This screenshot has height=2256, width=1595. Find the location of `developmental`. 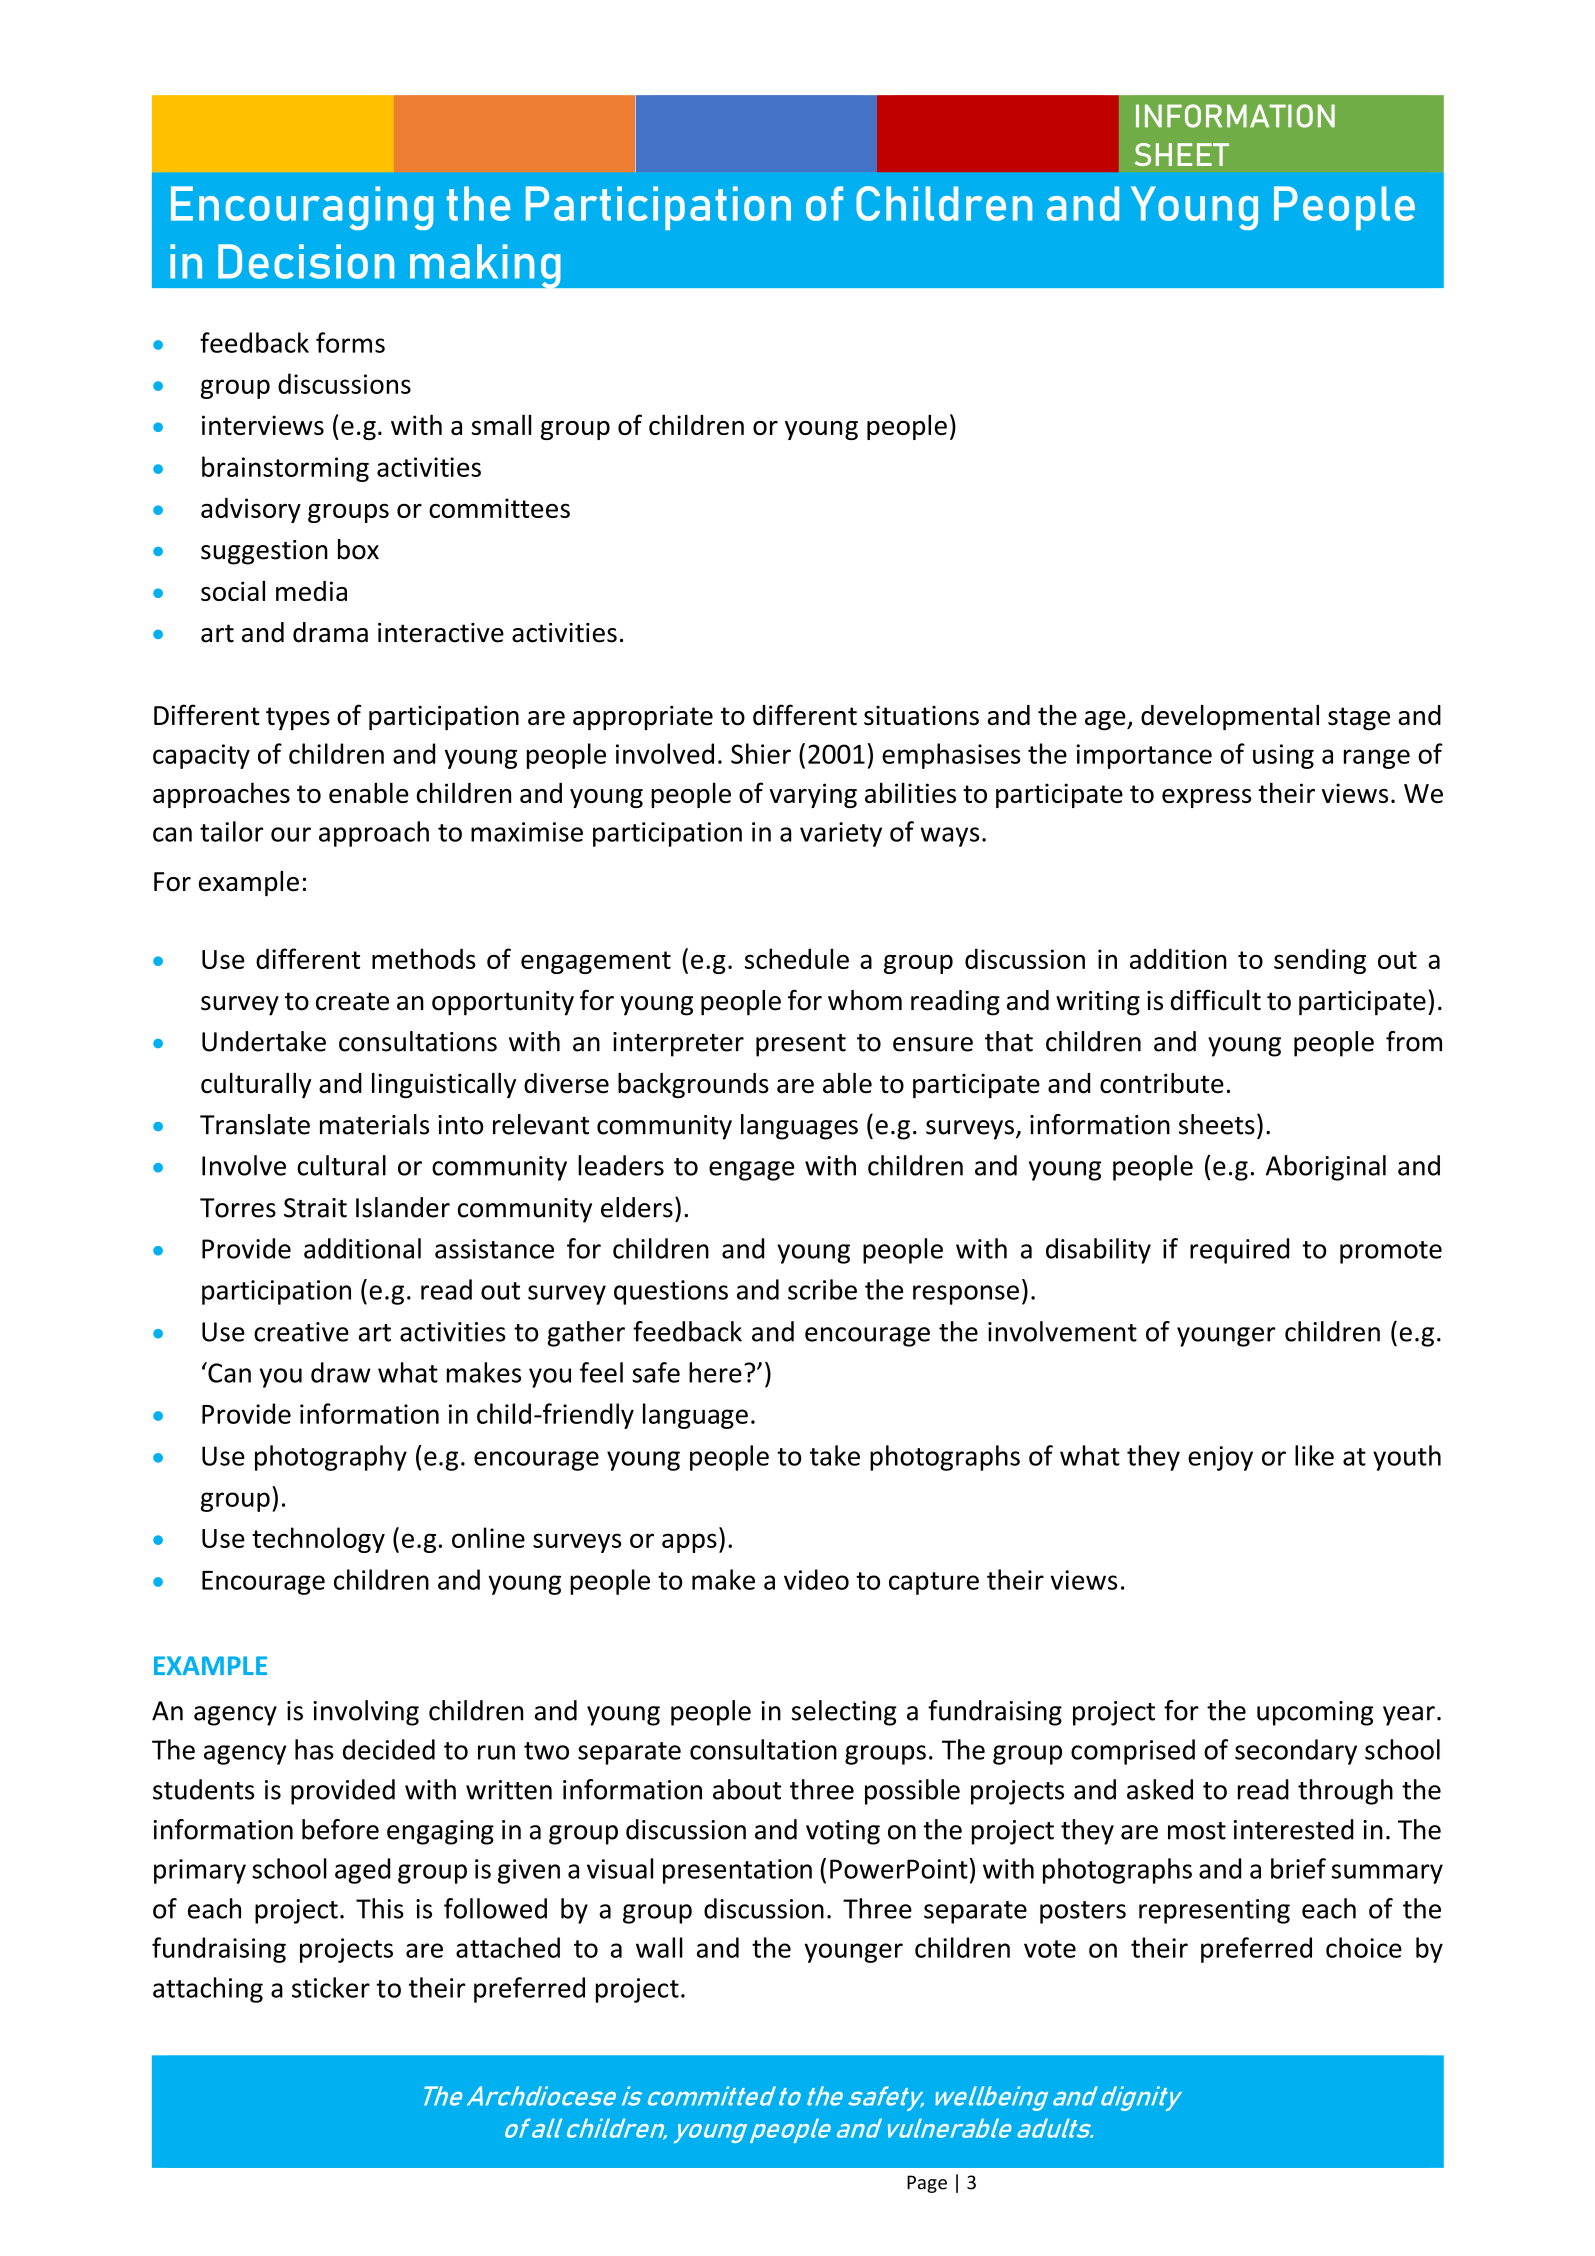

developmental is located at coordinates (1230, 717).
